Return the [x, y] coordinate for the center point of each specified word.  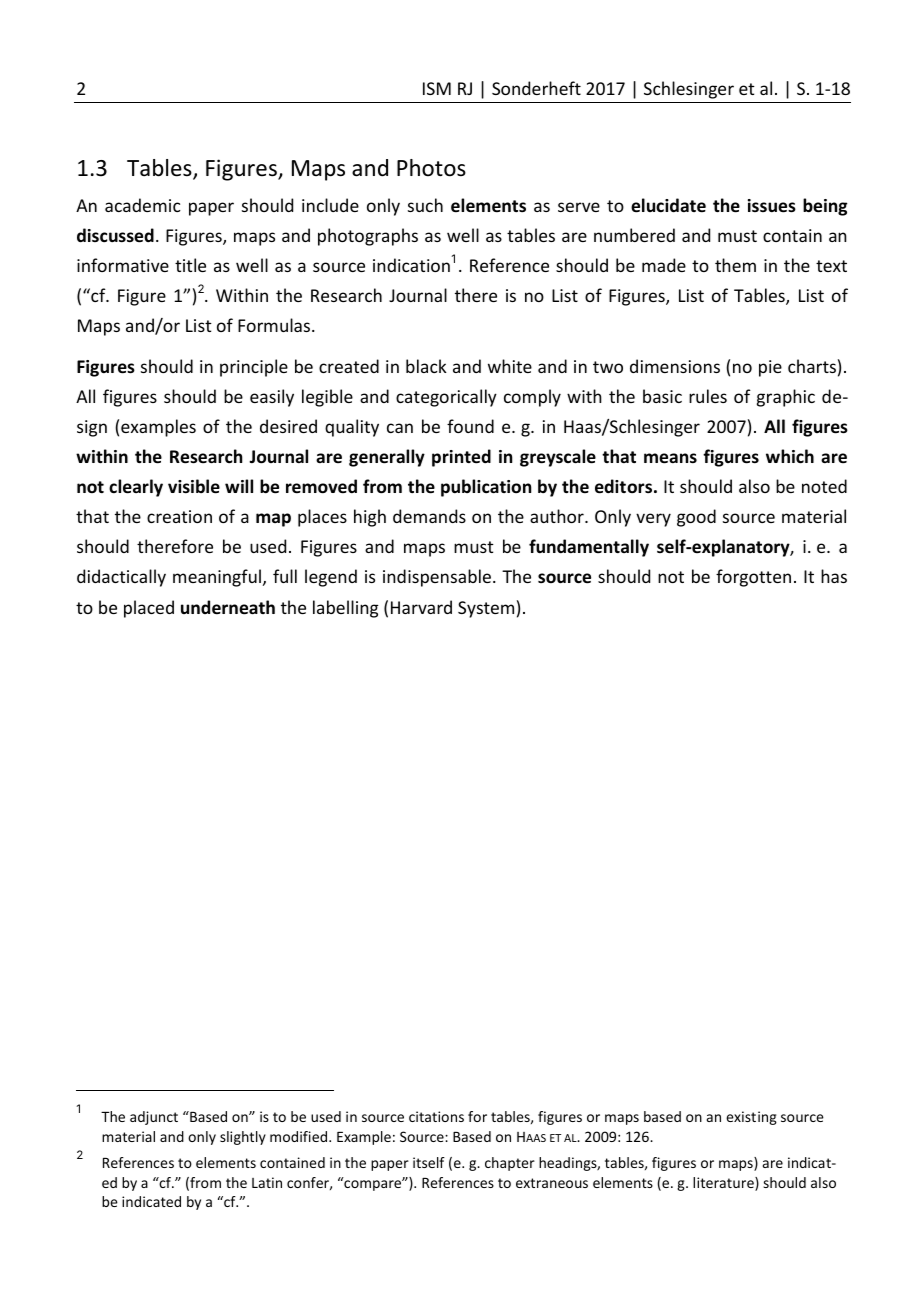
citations [436, 1116]
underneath [228, 607]
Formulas [275, 325]
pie [770, 368]
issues [772, 206]
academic [143, 205]
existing [751, 1118]
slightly [243, 1138]
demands [429, 516]
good [696, 518]
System [486, 609]
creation [179, 516]
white [510, 366]
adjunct [154, 1118]
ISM [437, 88]
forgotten [753, 578]
